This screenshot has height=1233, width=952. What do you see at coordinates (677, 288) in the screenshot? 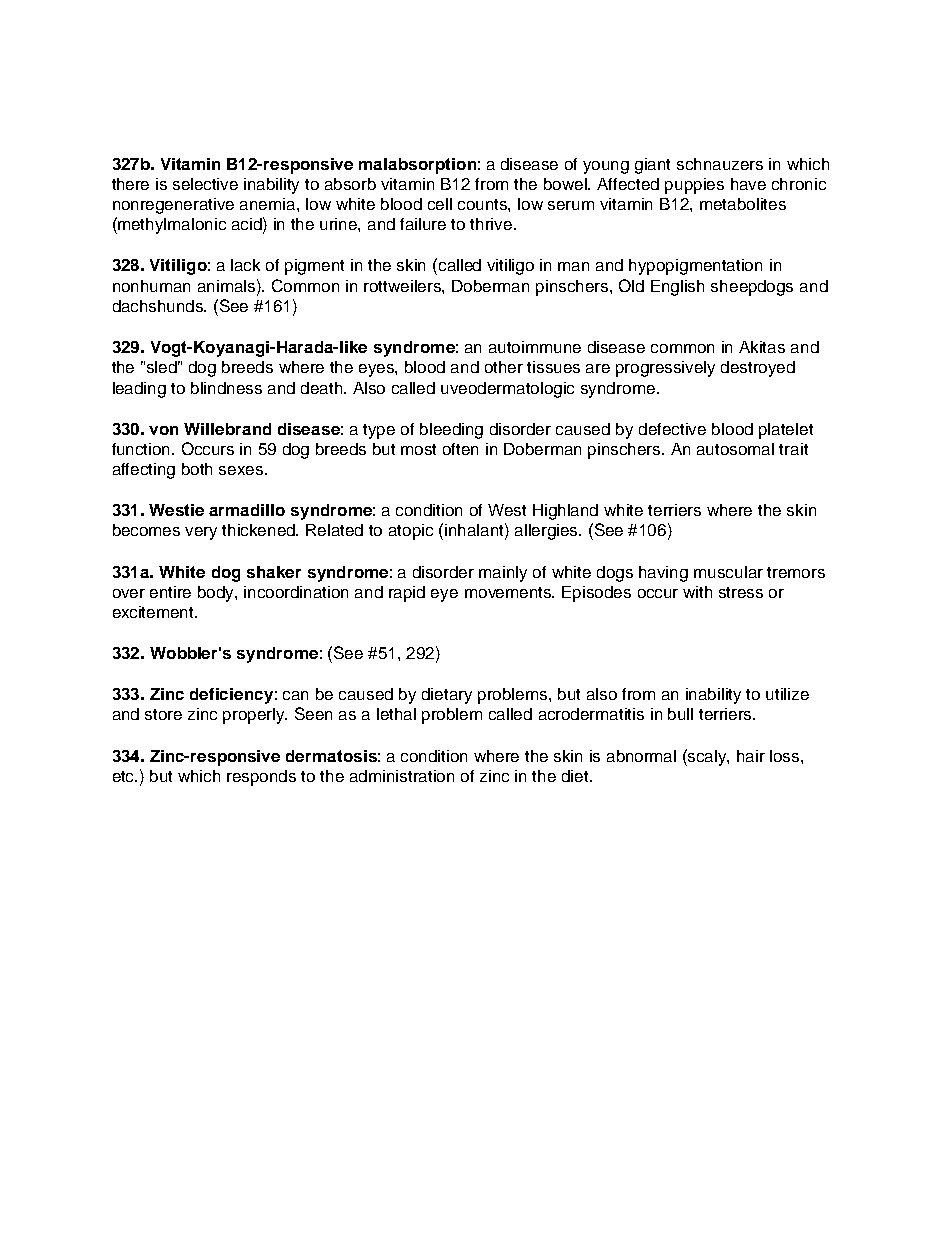
I see `English` at bounding box center [677, 288].
